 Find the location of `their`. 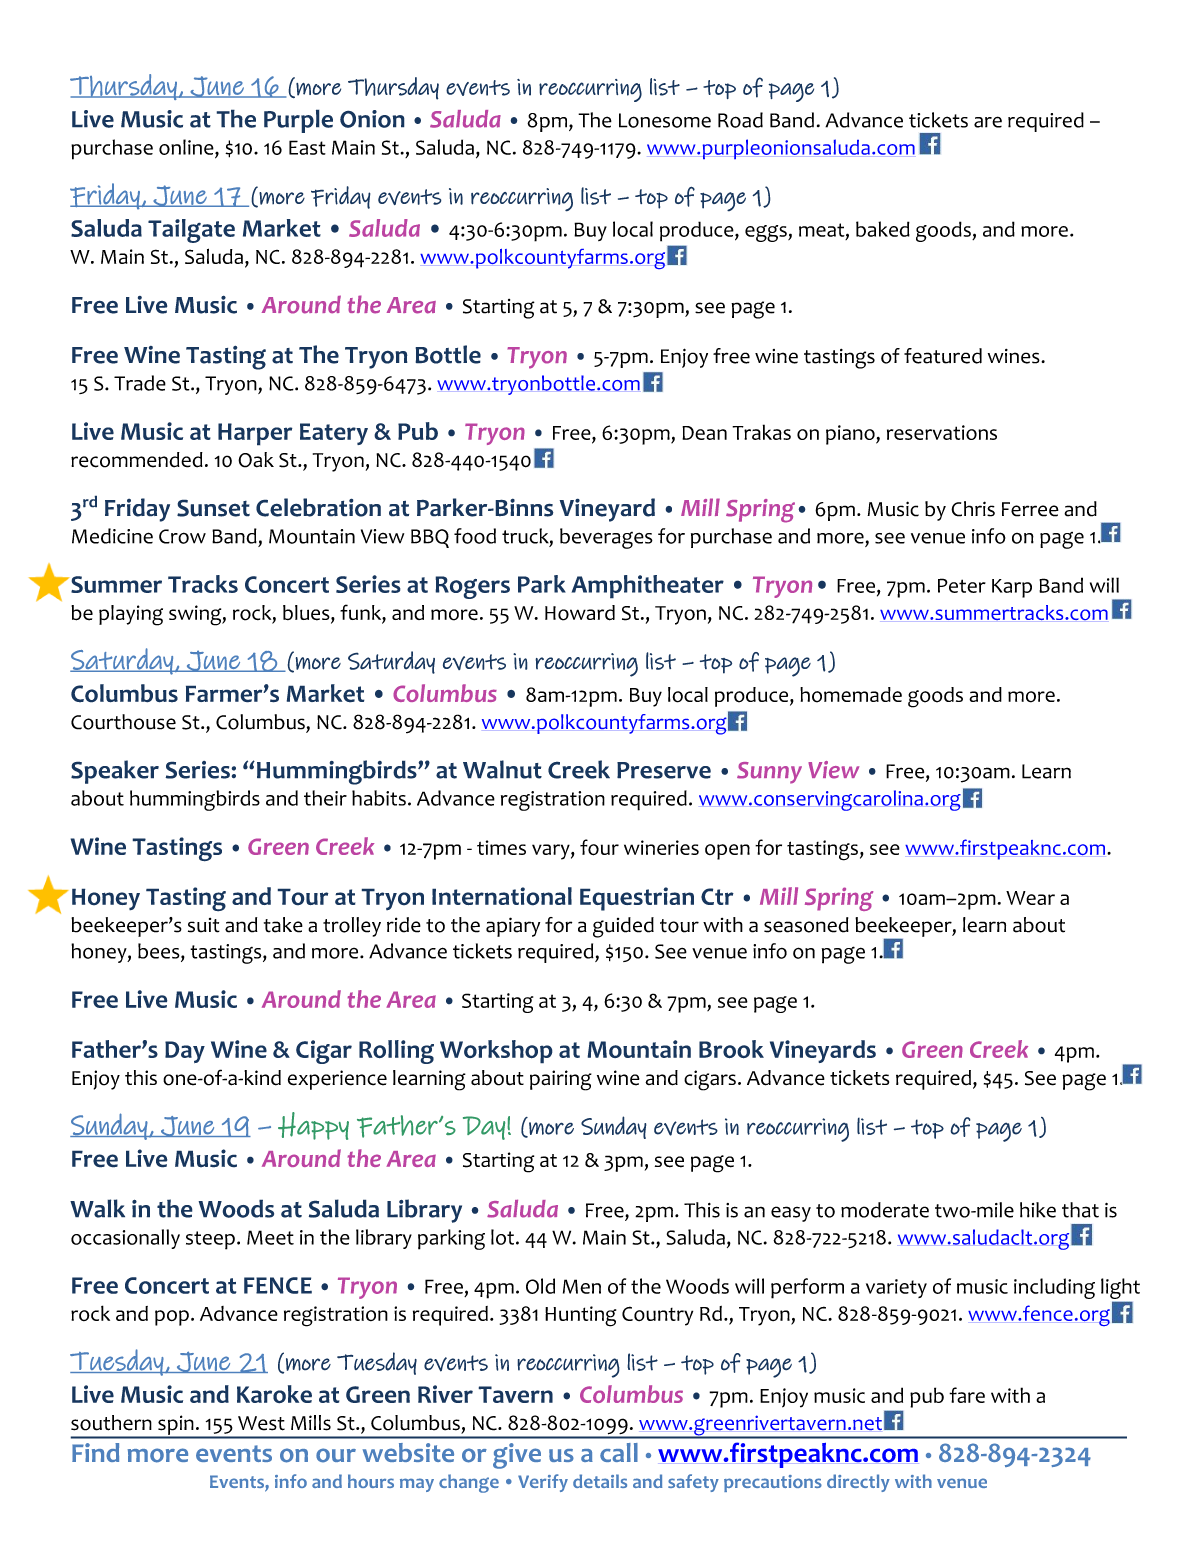

their is located at coordinates (325, 798).
